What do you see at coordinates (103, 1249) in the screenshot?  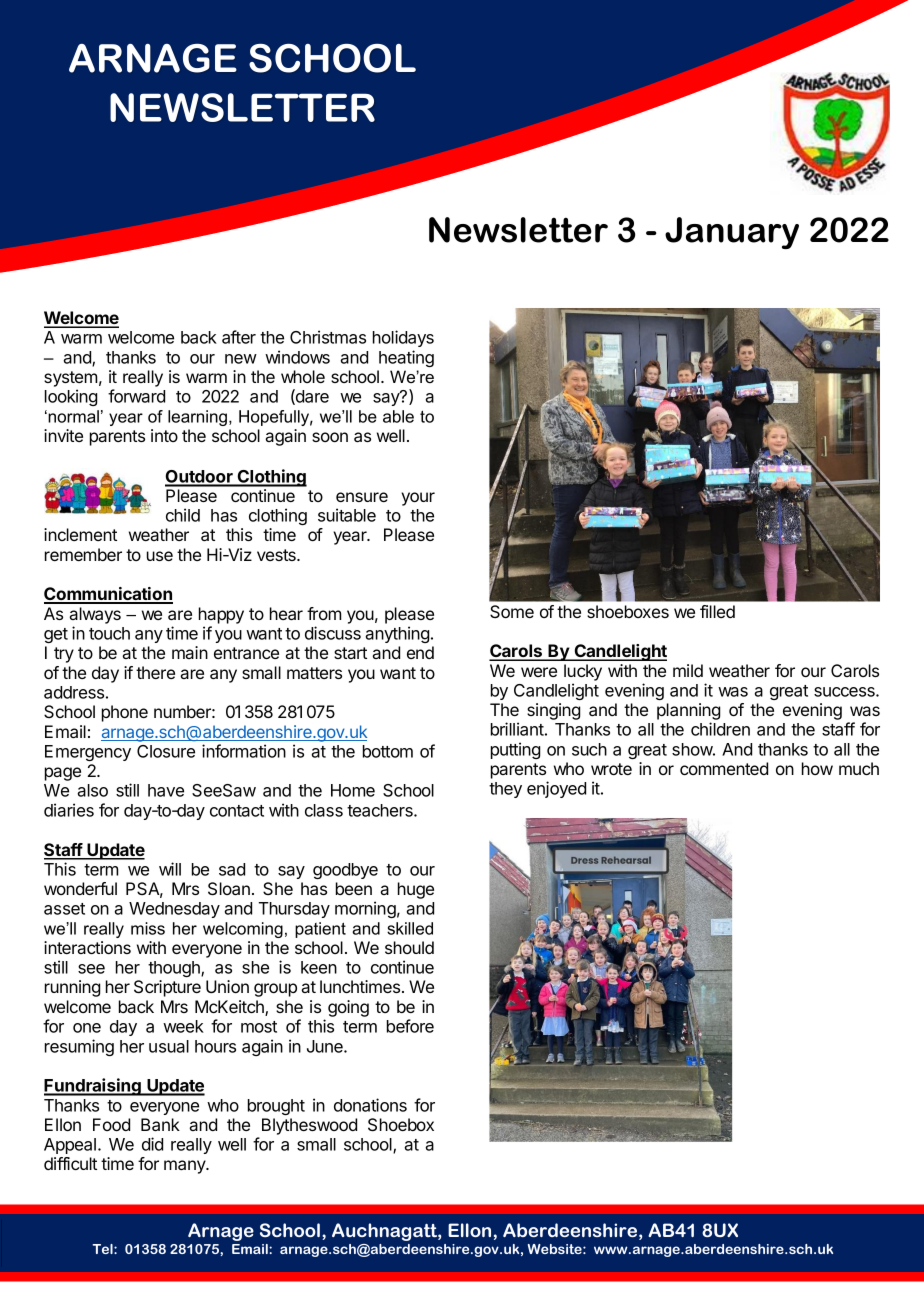 I see `Tel` at bounding box center [103, 1249].
